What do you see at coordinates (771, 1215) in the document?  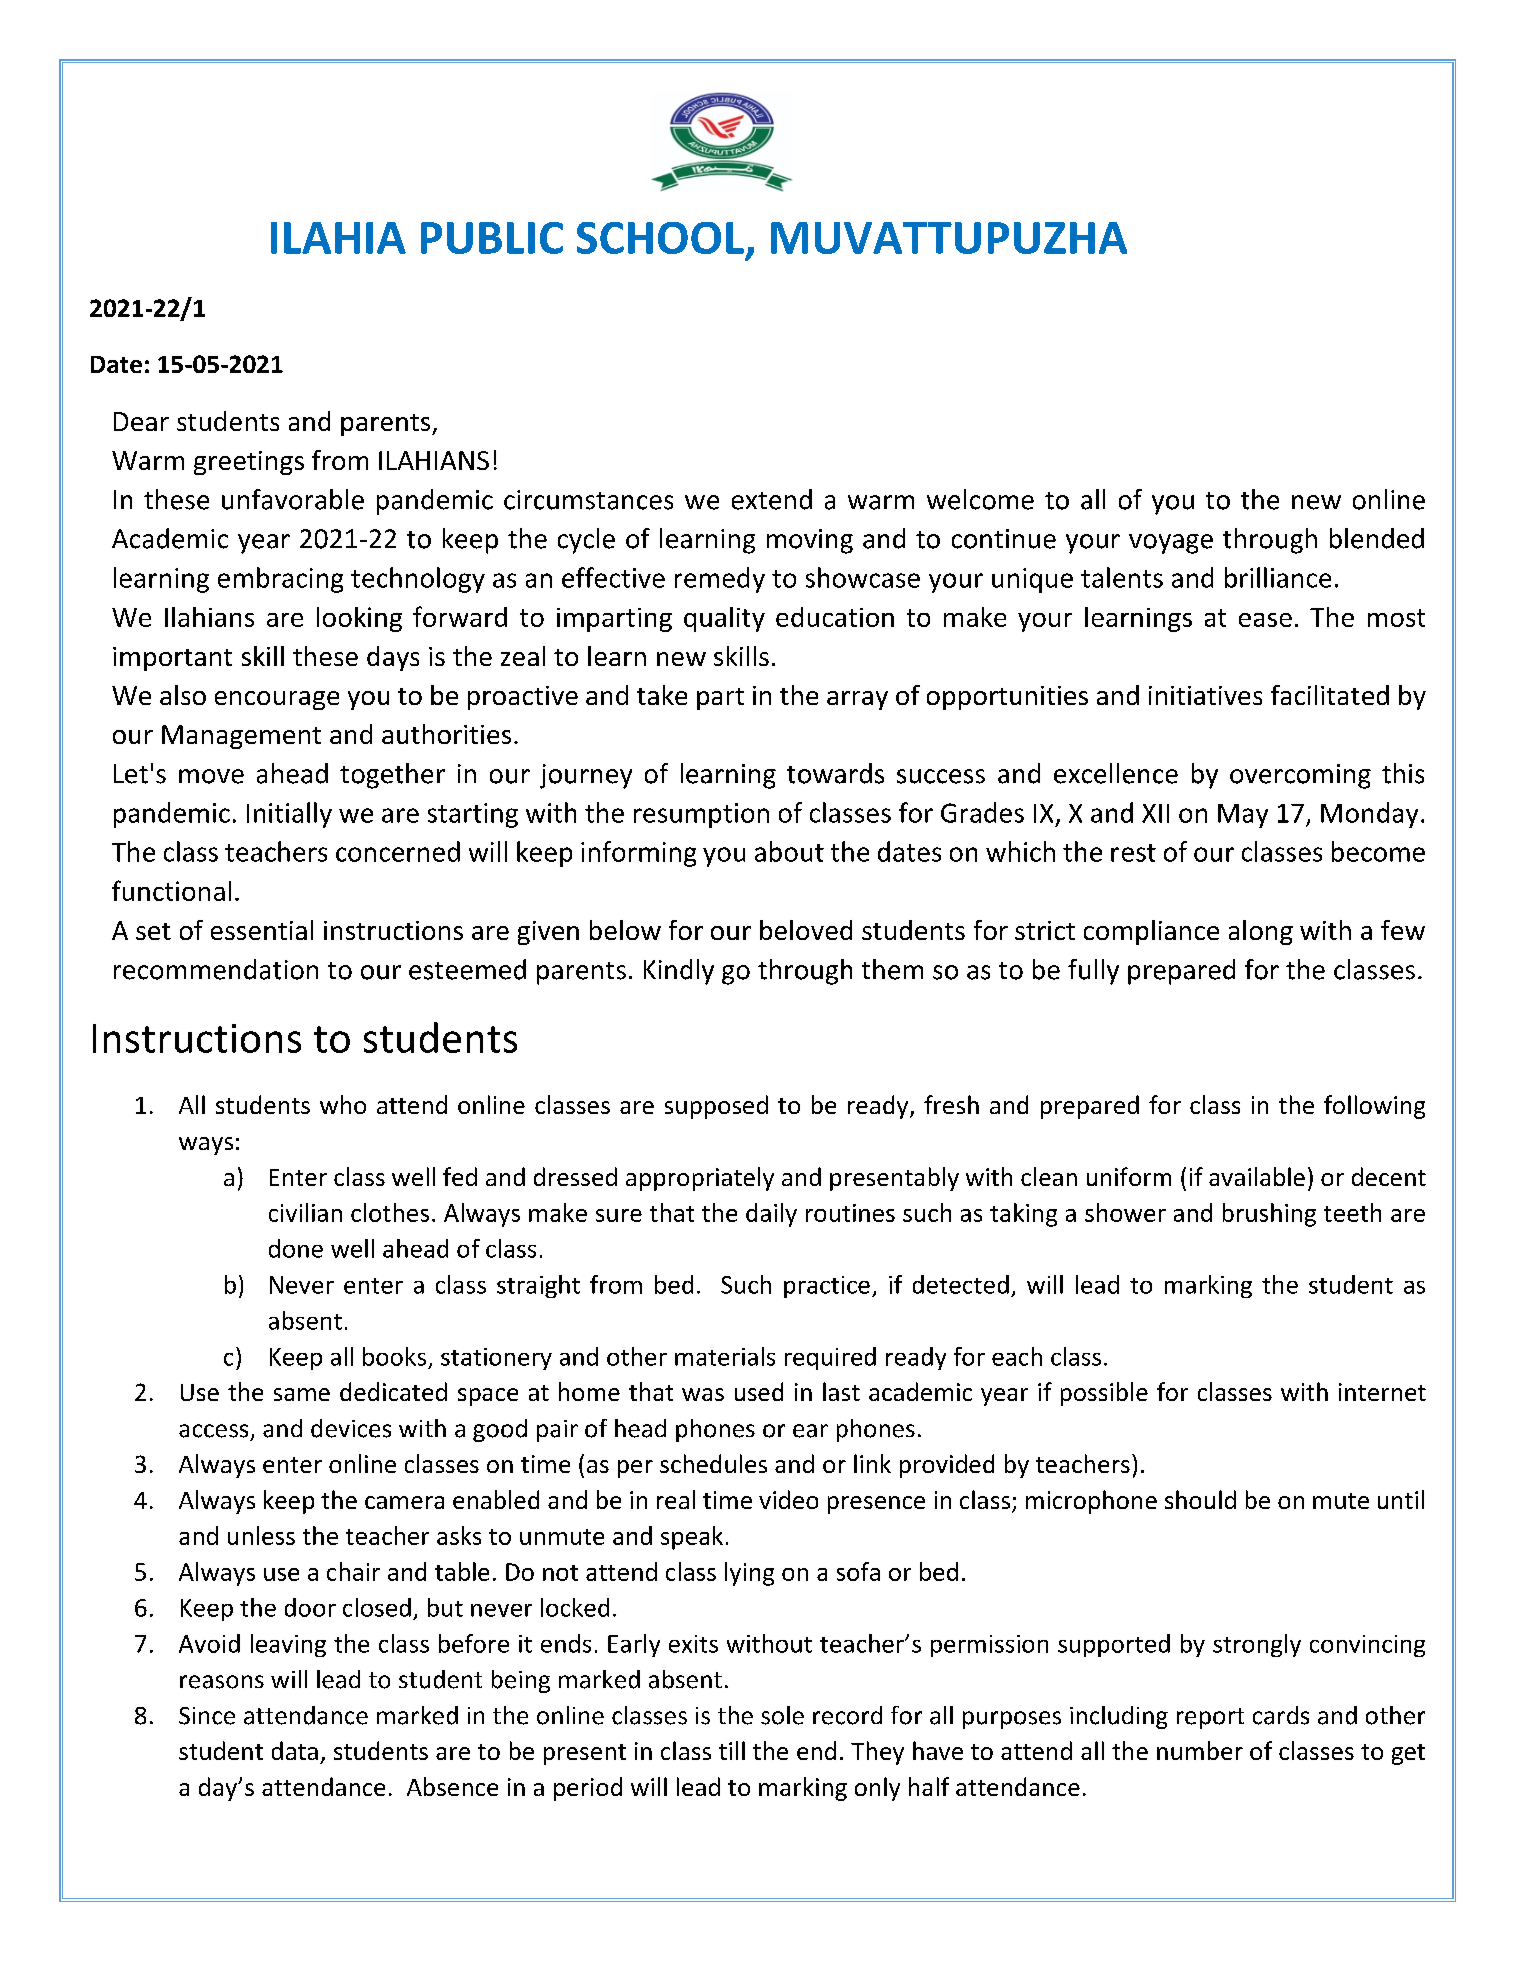 I see `daily` at bounding box center [771, 1215].
